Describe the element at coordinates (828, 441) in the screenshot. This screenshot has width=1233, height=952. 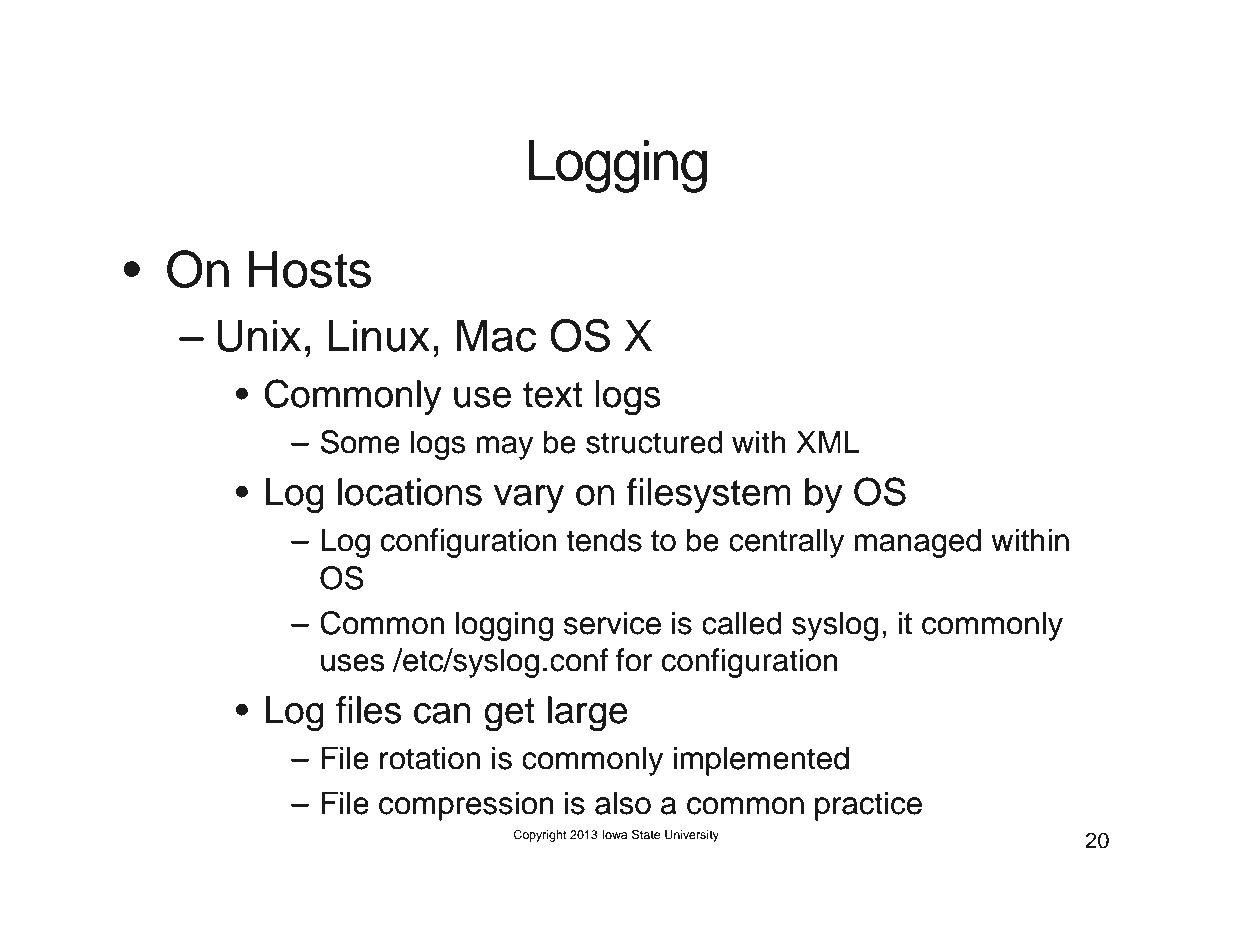
I see `XML` at that location.
